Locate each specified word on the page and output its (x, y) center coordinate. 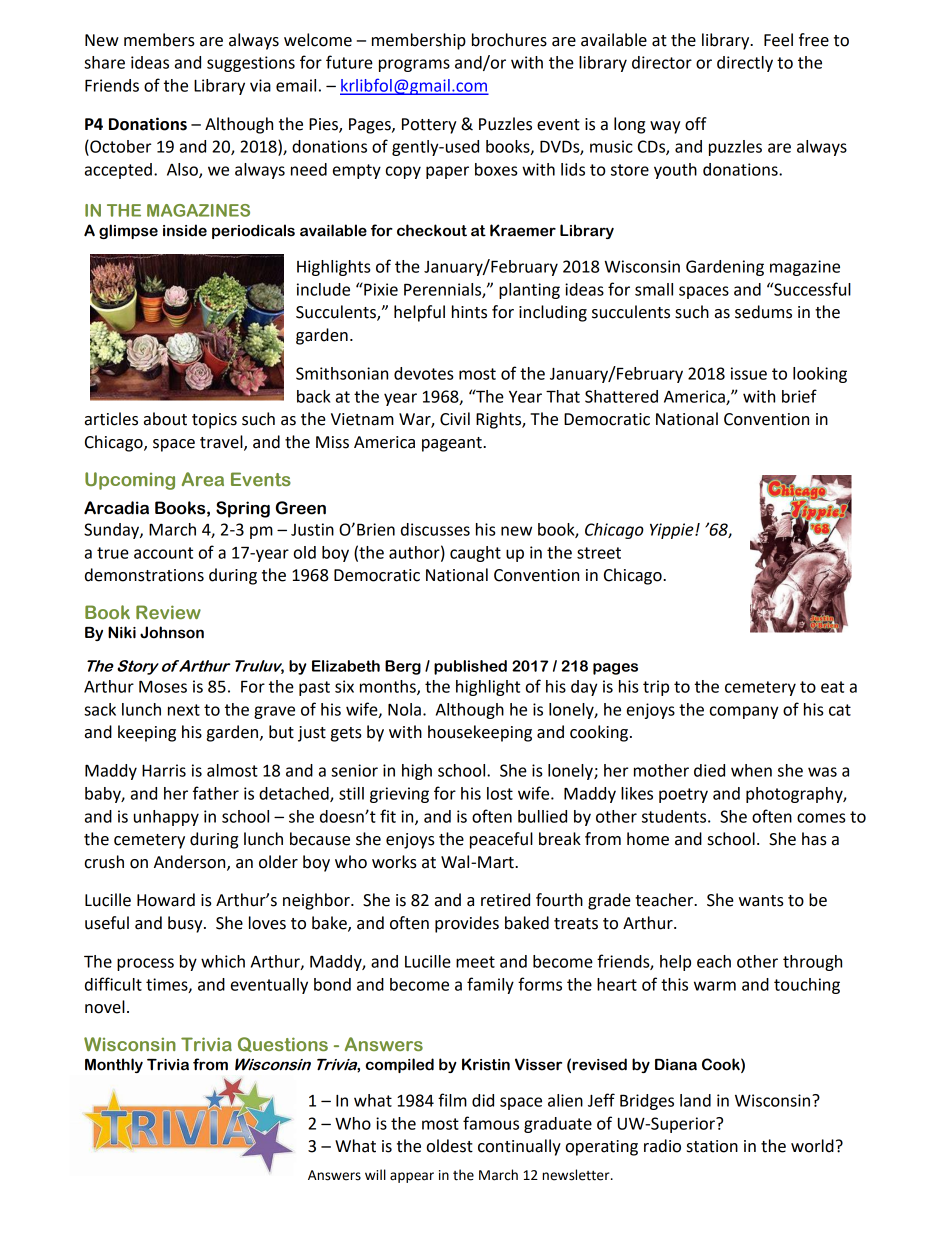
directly (745, 64)
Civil (455, 419)
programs (414, 65)
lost (500, 793)
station (712, 1146)
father (216, 793)
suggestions (251, 64)
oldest (450, 1146)
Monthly (114, 1065)
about (165, 419)
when (751, 770)
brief (799, 396)
